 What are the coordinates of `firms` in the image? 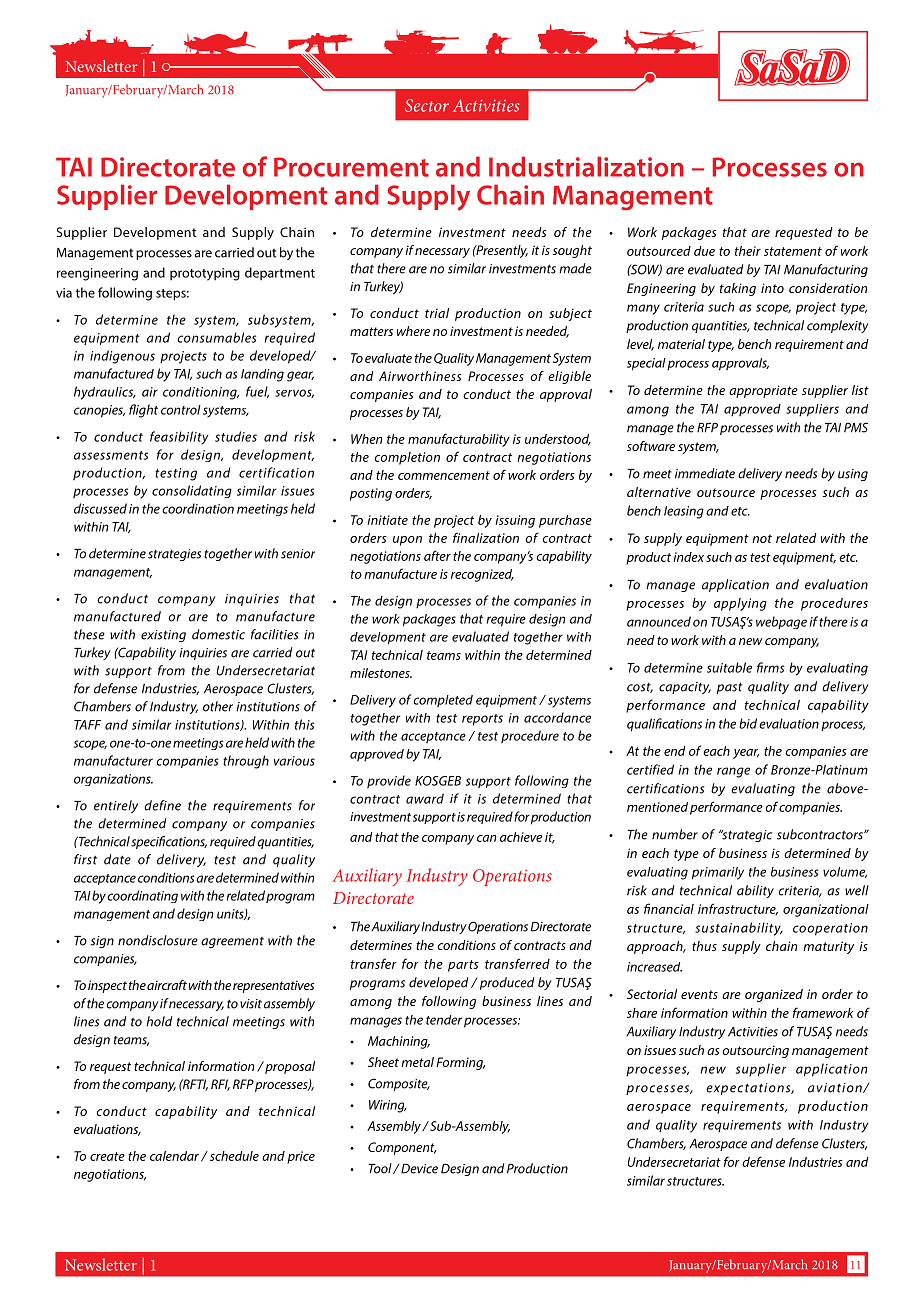 It's located at (770, 667).
